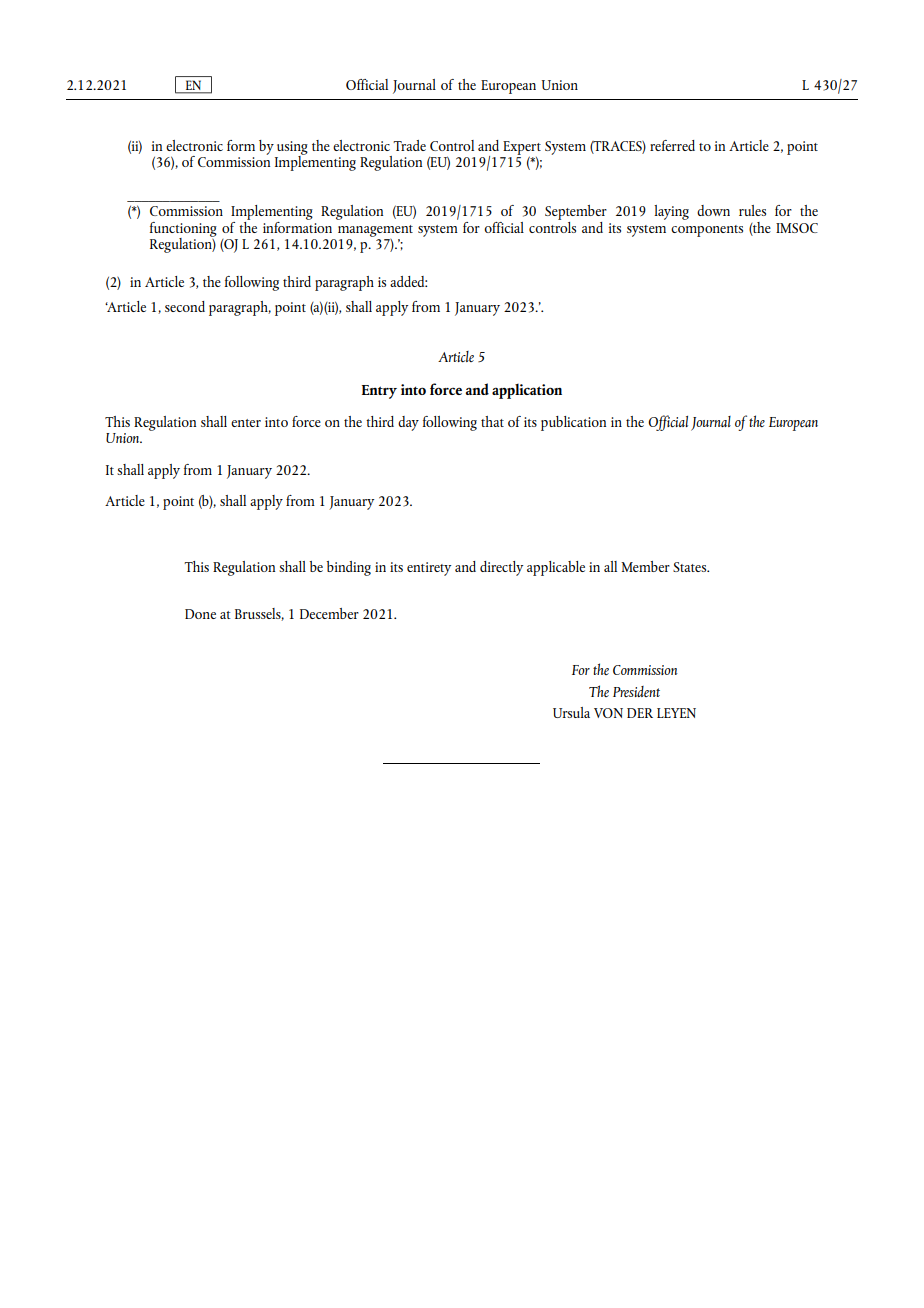 The height and width of the image is (1308, 924). Describe the element at coordinates (676, 713) in the image. I see `LEYEN` at that location.
